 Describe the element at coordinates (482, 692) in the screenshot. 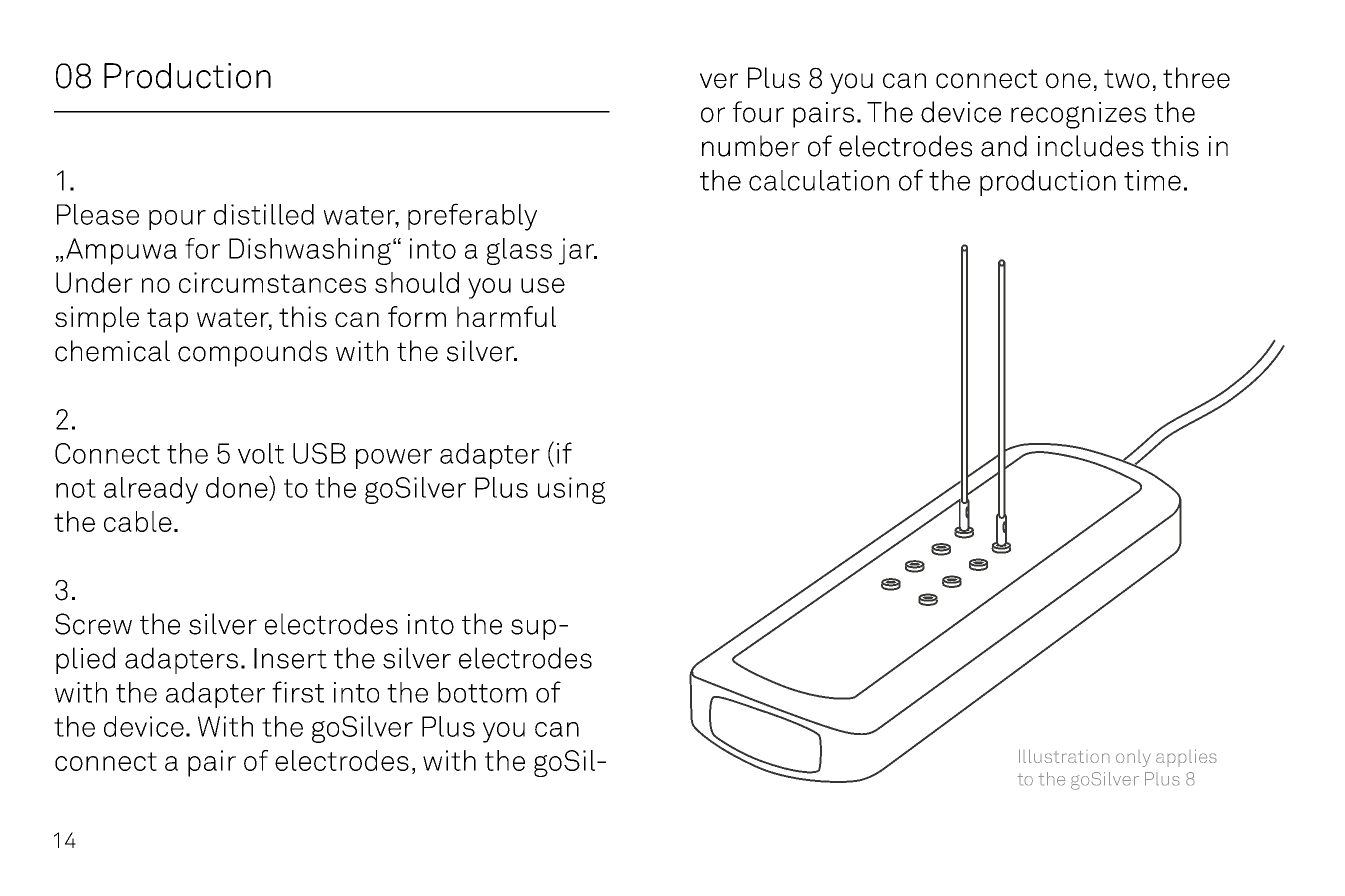

I see `bottom` at that location.
